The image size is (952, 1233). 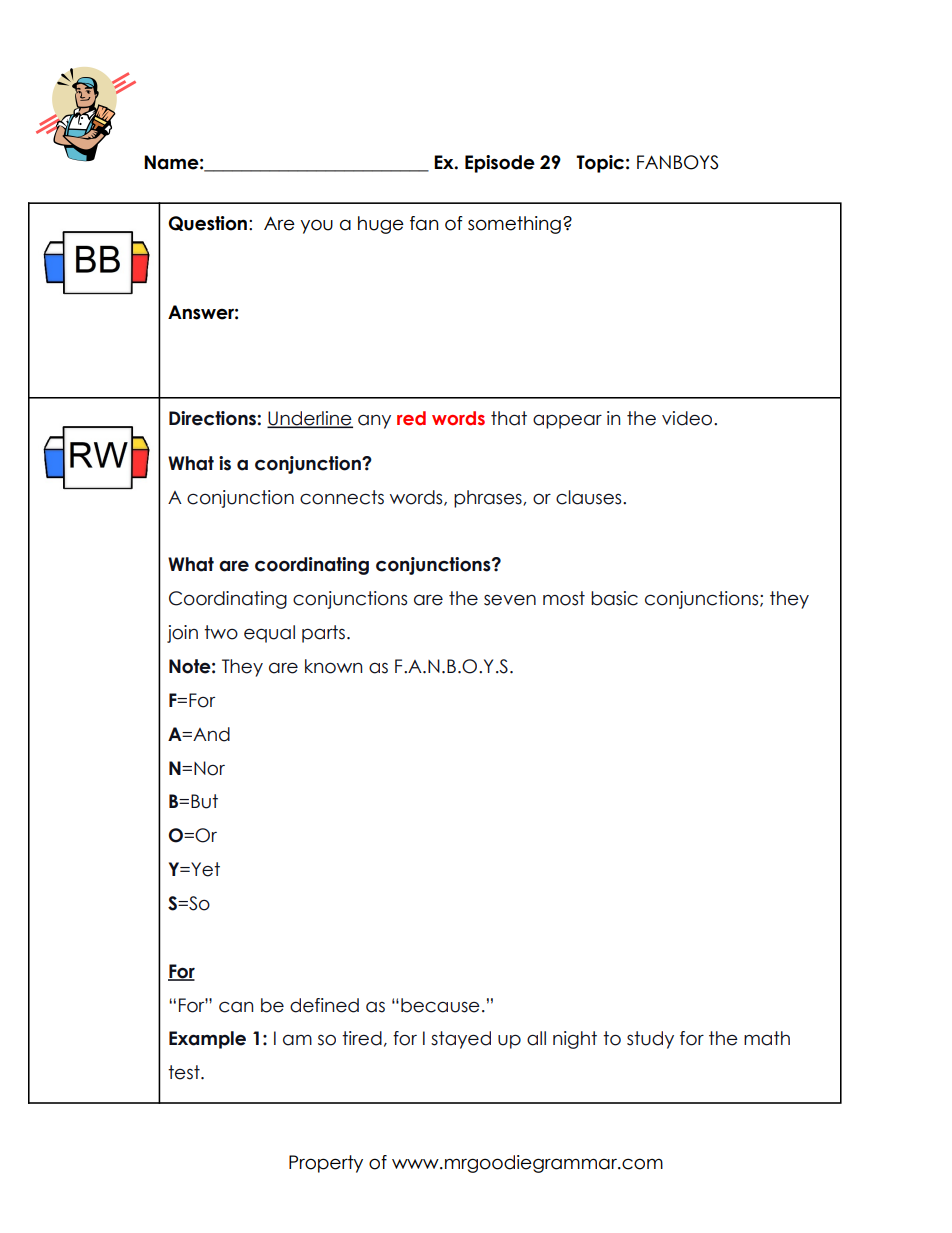 I want to click on you, so click(x=316, y=226).
